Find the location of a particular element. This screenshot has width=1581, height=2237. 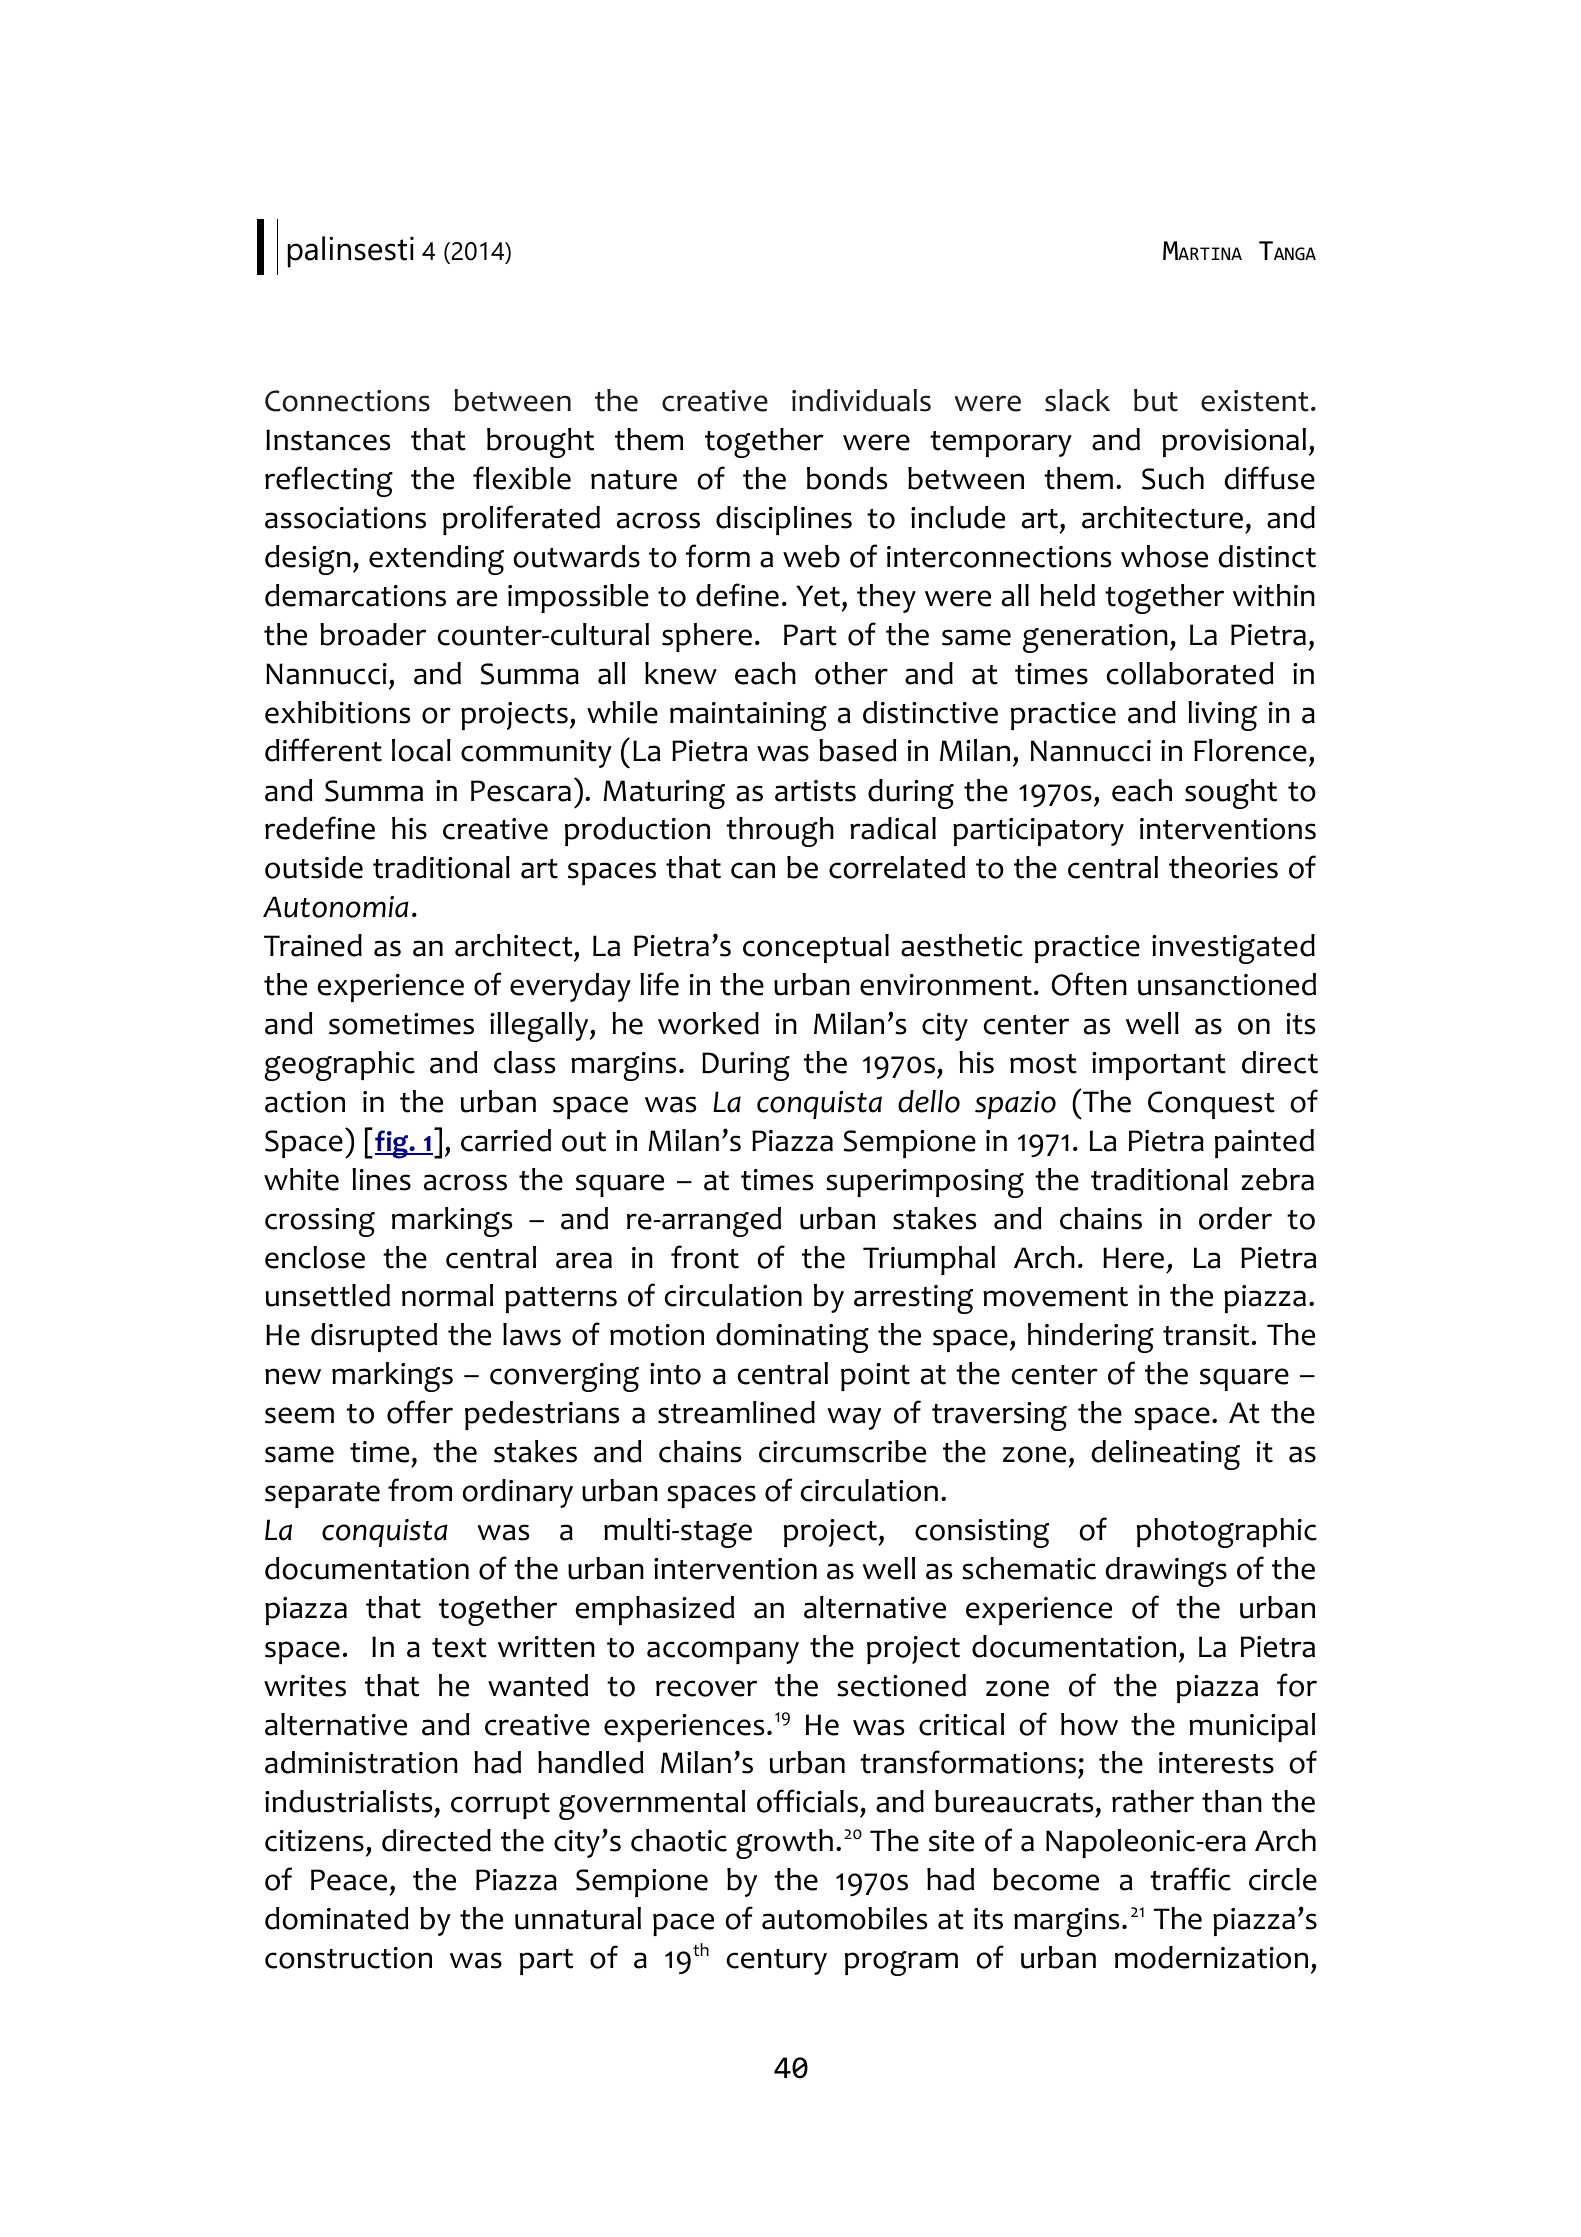

dominated is located at coordinates (336, 1918).
